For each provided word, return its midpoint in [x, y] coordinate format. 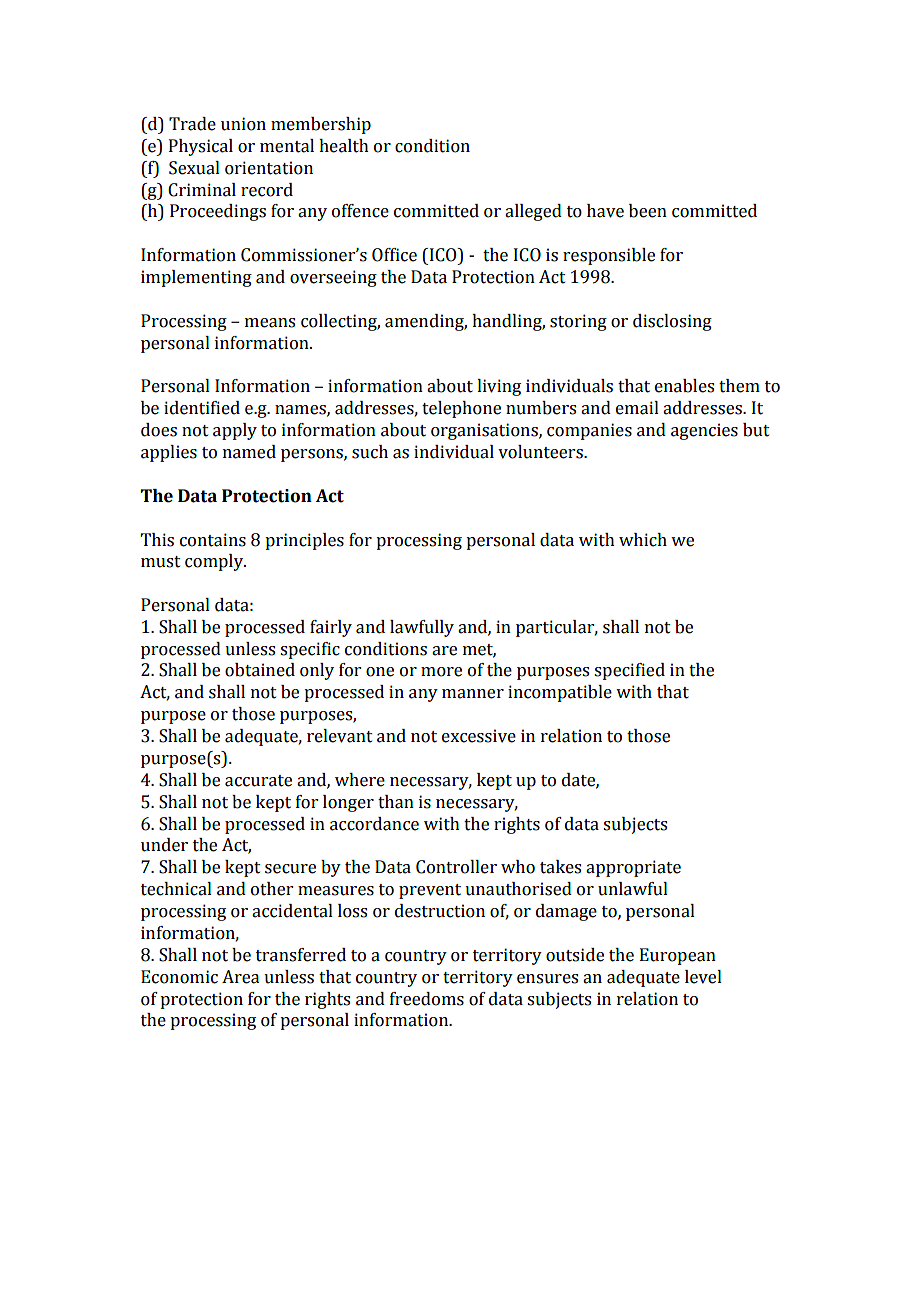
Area [240, 977]
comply [215, 562]
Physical [201, 147]
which [643, 540]
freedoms [427, 999]
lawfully [422, 628]
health [344, 146]
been [648, 211]
